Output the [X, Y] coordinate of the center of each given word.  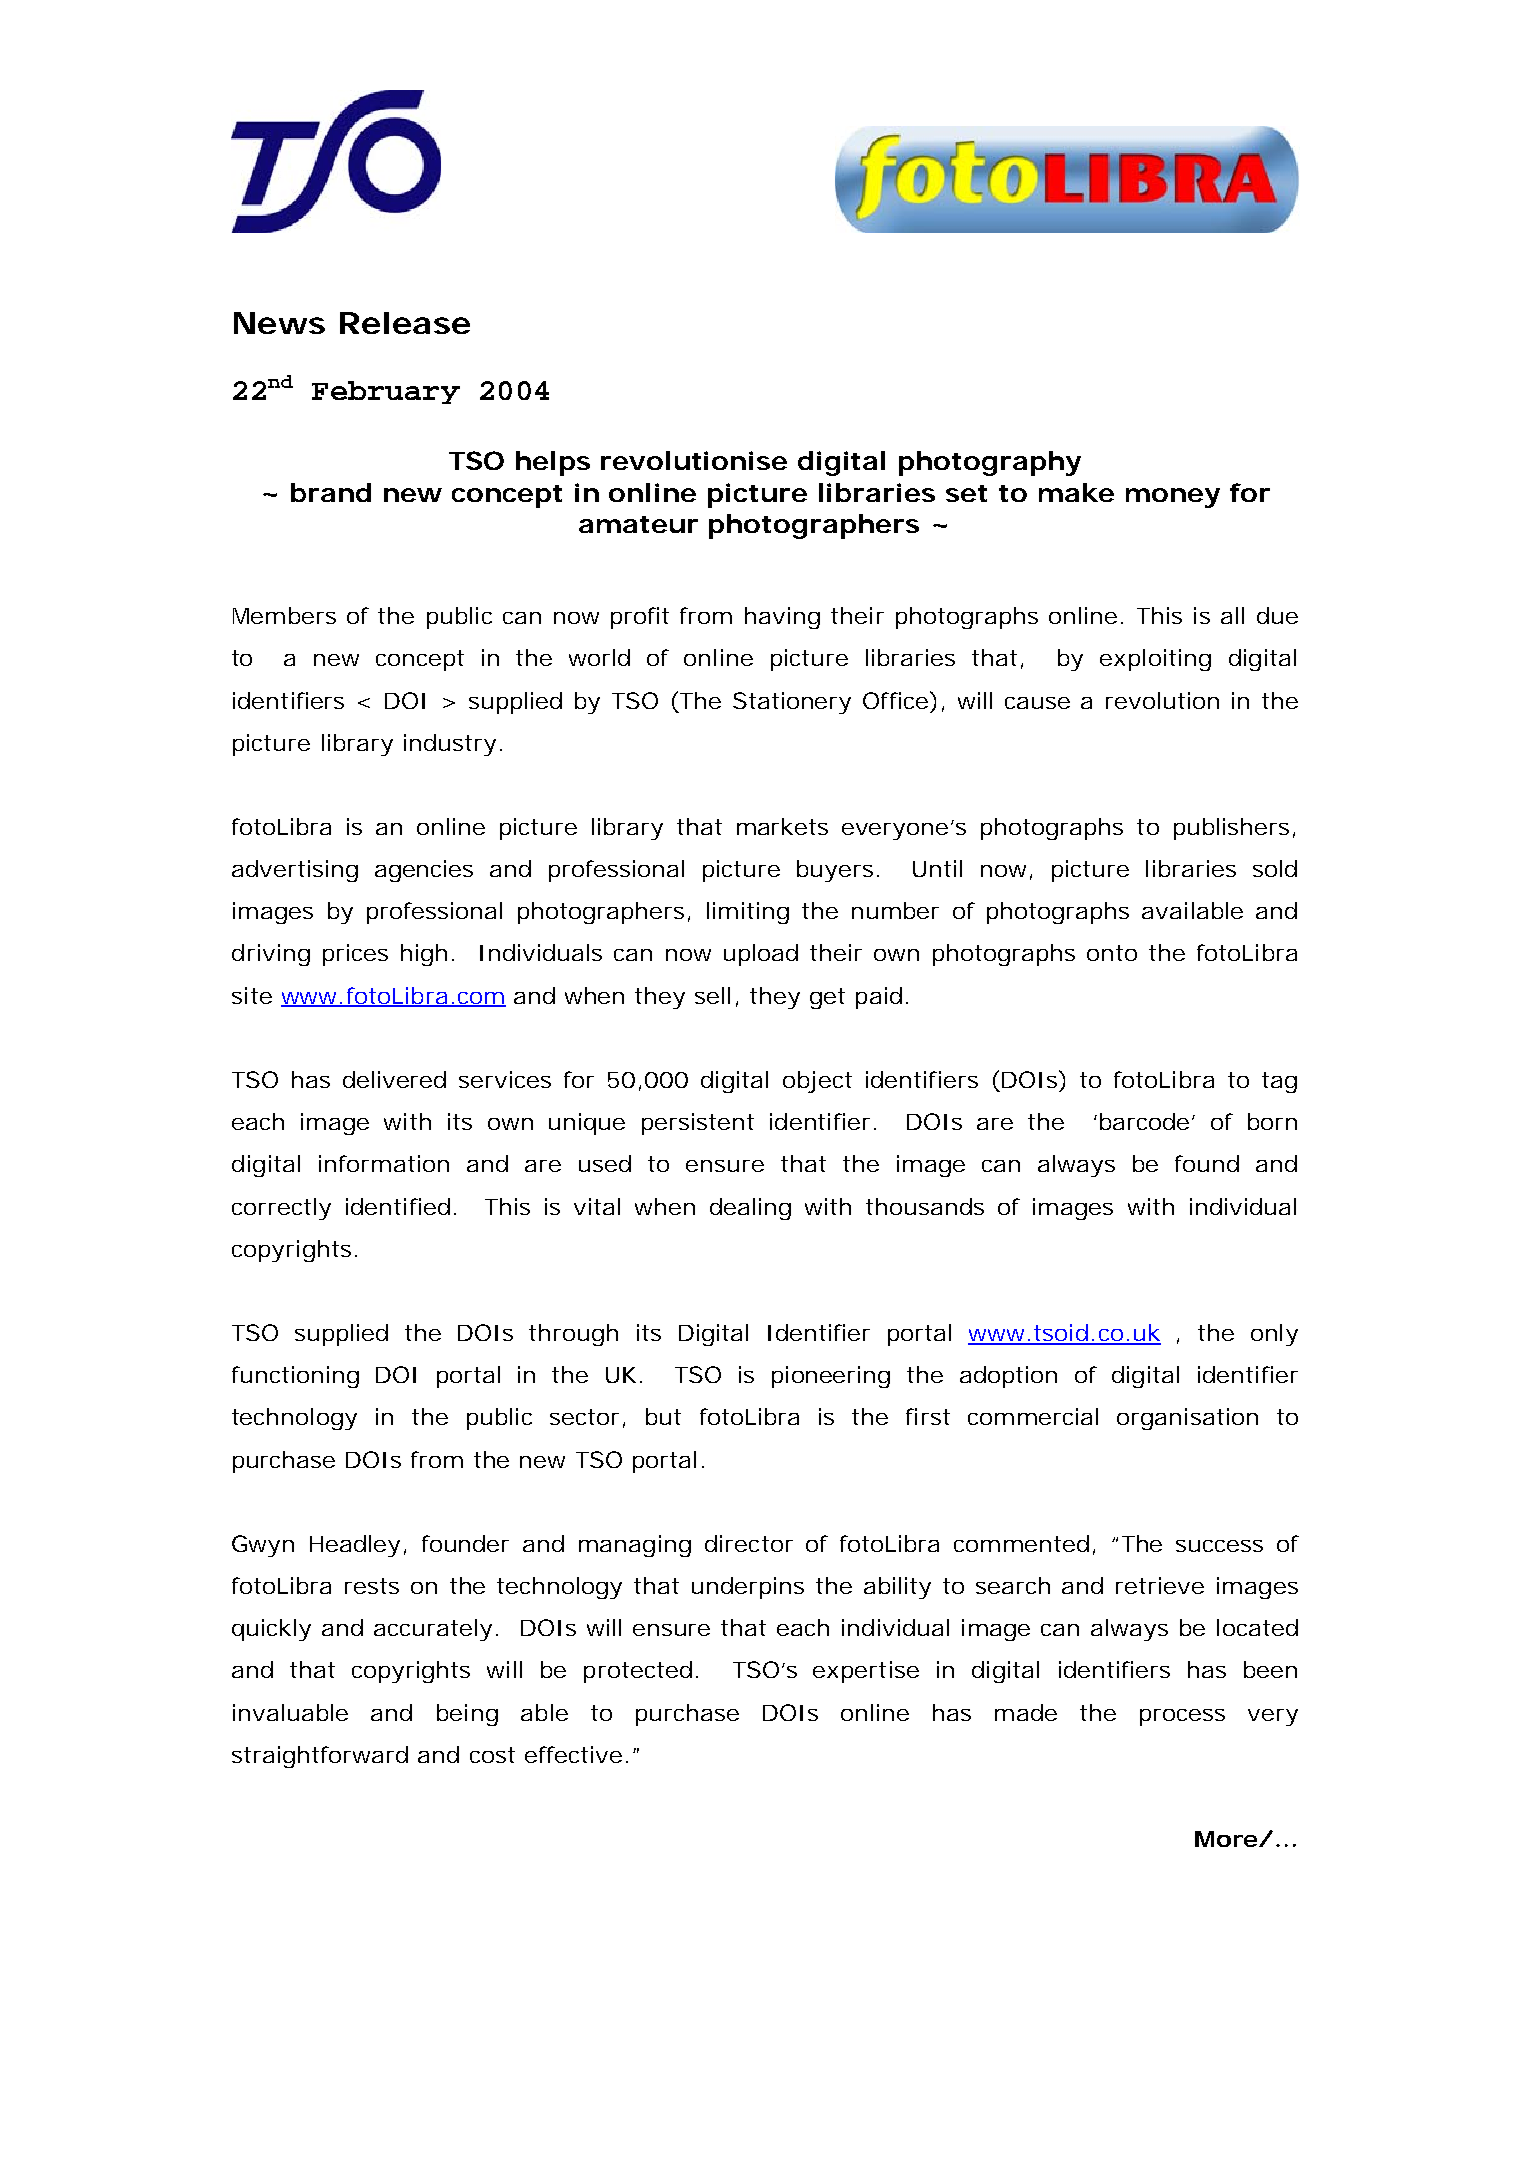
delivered [394, 1079]
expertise [866, 1672]
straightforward [320, 1757]
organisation [1187, 1419]
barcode [1147, 1121]
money [1173, 498]
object [817, 1082]
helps [553, 463]
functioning [295, 1377]
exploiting [1155, 660]
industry [453, 745]
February [386, 392]
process [1182, 1717]
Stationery [792, 703]
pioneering [831, 1377]
